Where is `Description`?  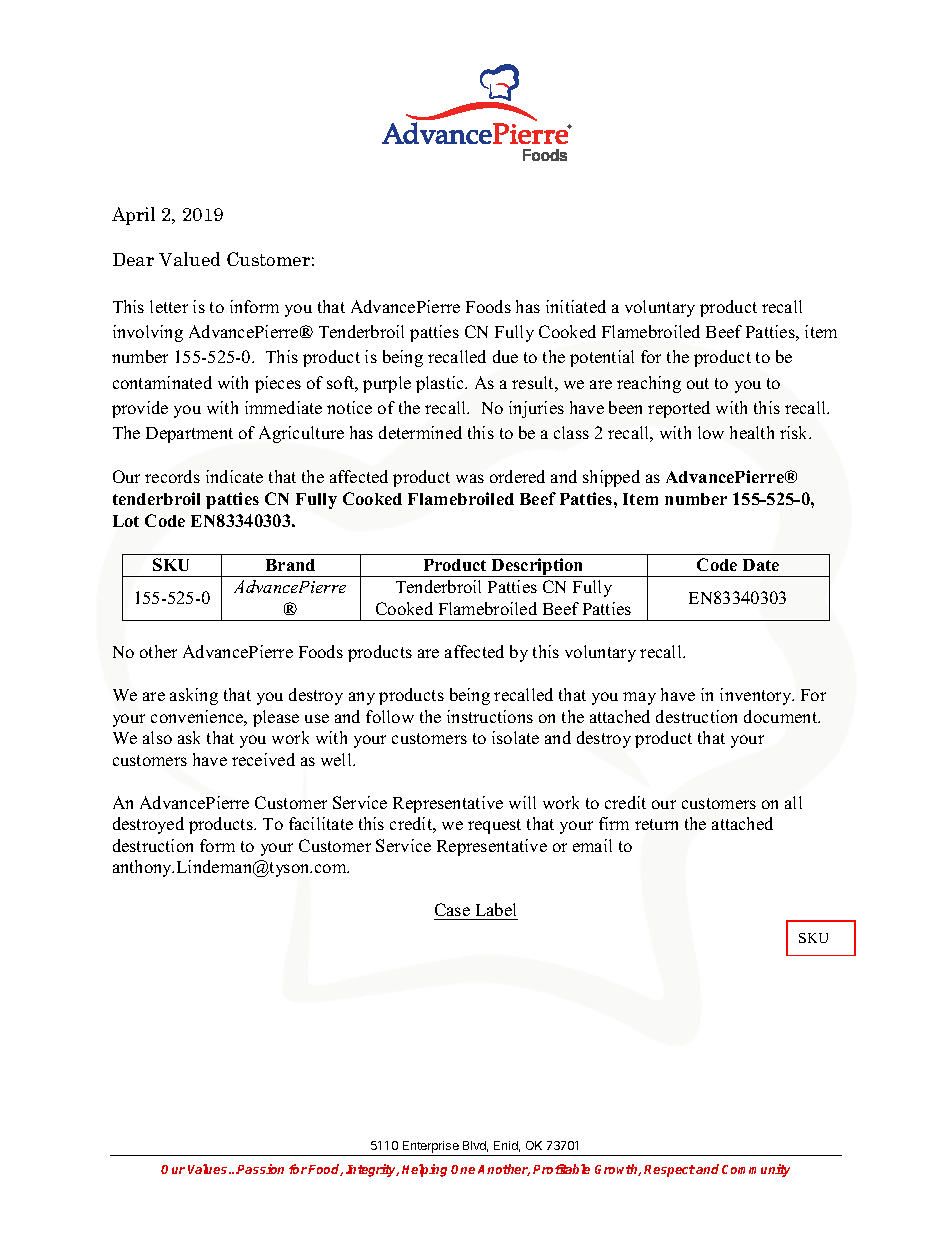
Description is located at coordinates (538, 567).
